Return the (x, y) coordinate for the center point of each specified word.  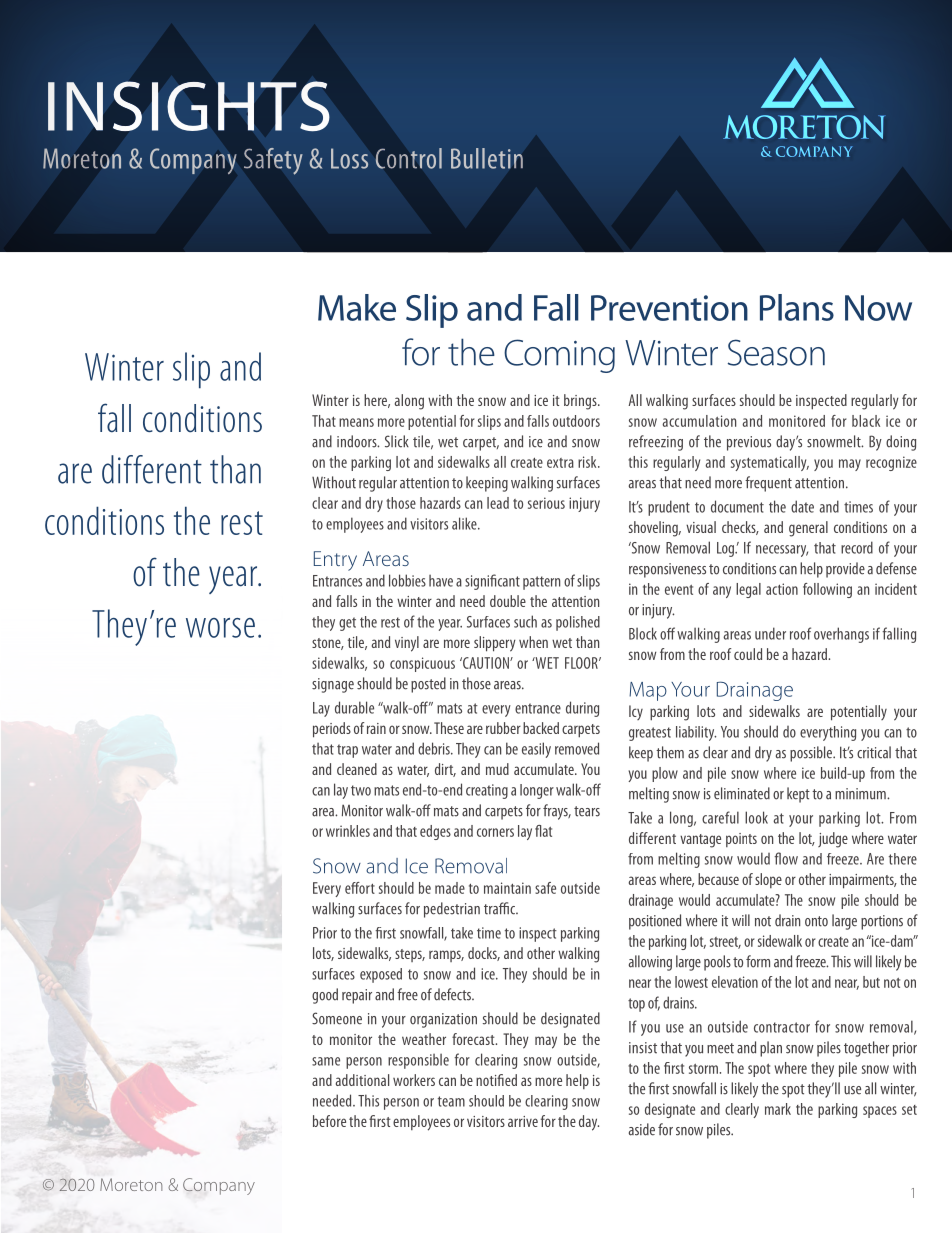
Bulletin (487, 158)
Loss (349, 158)
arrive (523, 1121)
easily (536, 750)
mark (778, 1109)
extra (560, 463)
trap (347, 751)
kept (798, 795)
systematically (770, 463)
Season (776, 352)
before (329, 1121)
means (356, 422)
